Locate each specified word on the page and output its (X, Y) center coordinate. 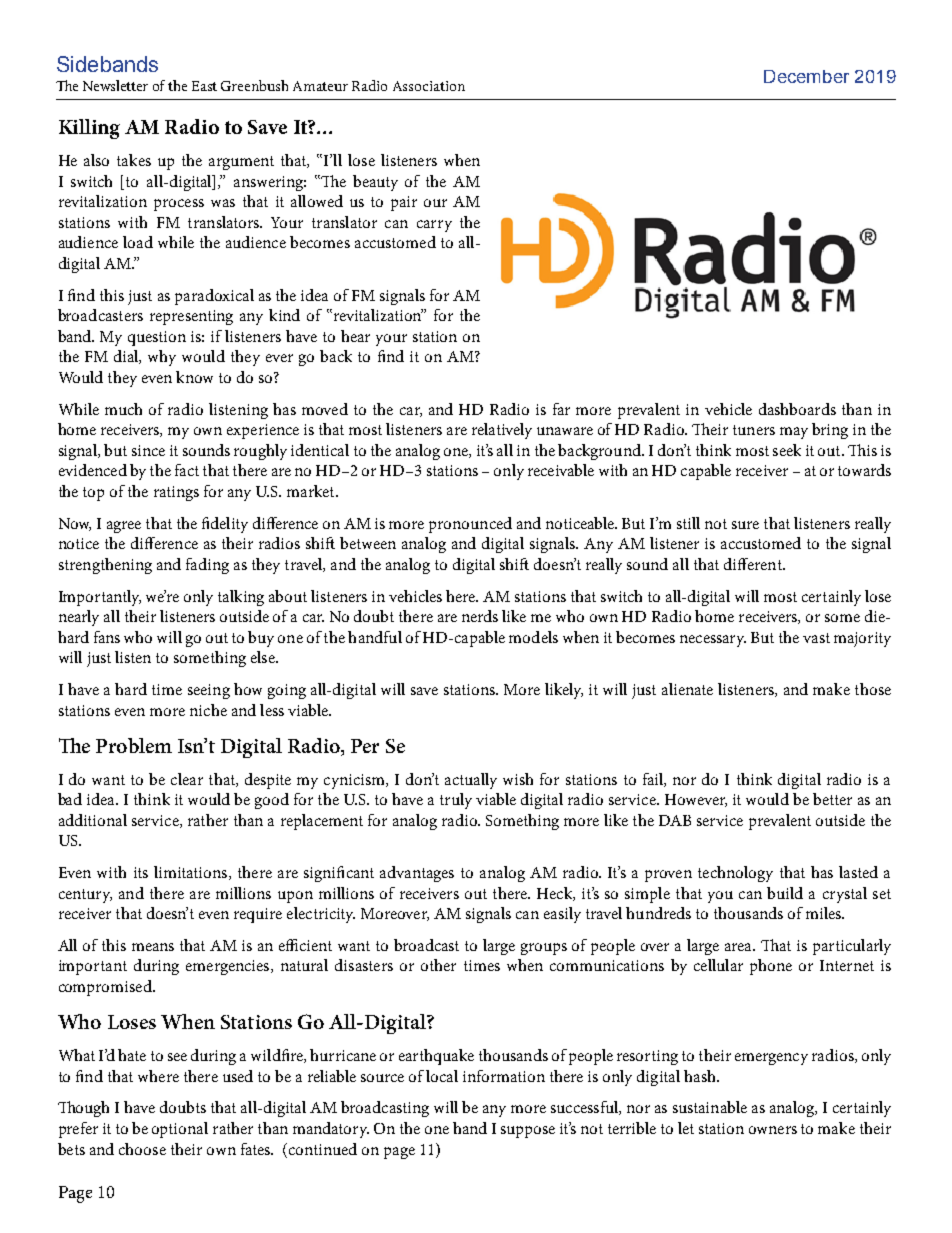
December (806, 76)
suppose (528, 1132)
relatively (502, 431)
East (204, 86)
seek (787, 450)
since (148, 450)
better (832, 799)
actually (471, 781)
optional (180, 1130)
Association (429, 86)
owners (773, 1130)
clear (187, 779)
